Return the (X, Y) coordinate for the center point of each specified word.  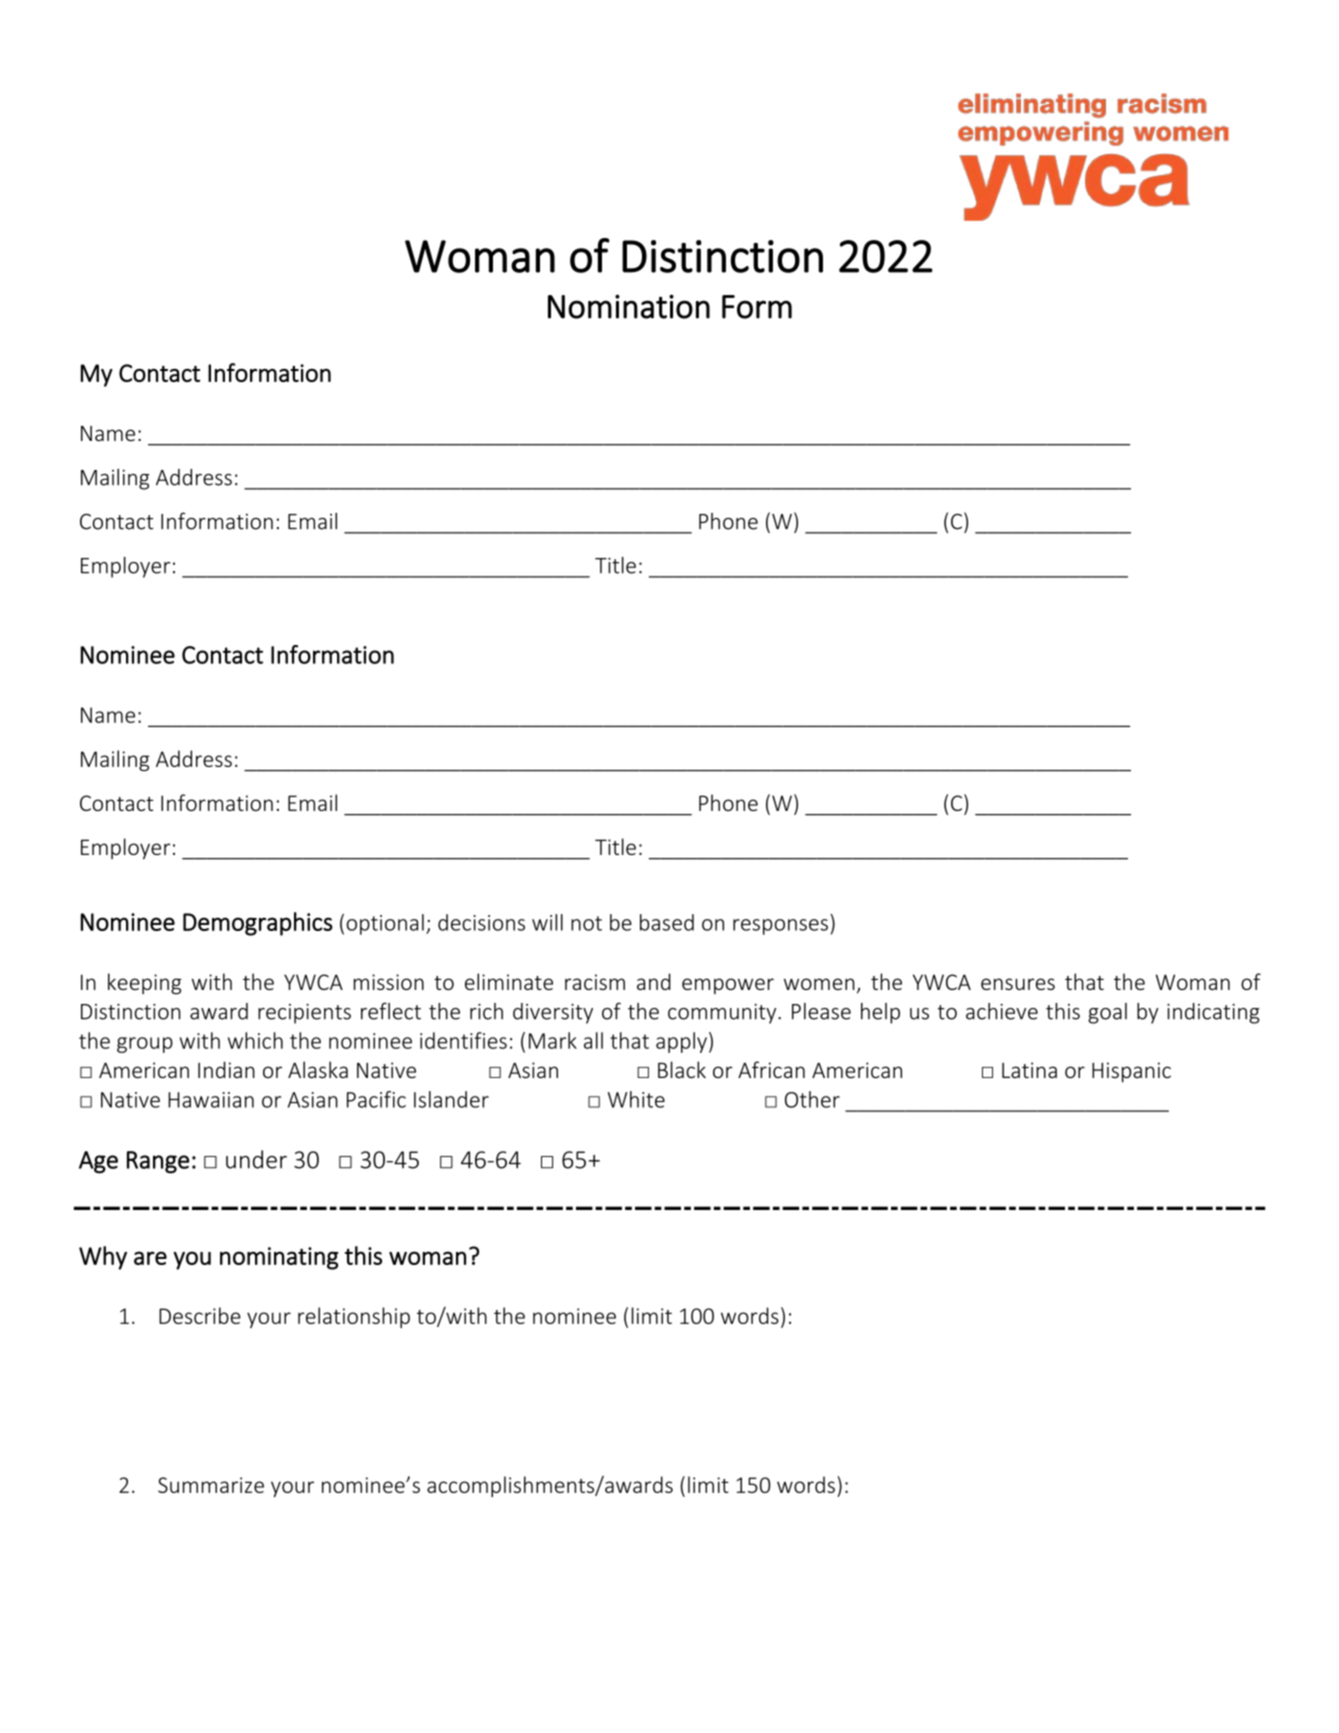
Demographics (258, 924)
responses (780, 927)
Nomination (629, 306)
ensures (1018, 984)
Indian (226, 1069)
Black (682, 1069)
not (586, 923)
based (667, 922)
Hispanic (1131, 1072)
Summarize (211, 1485)
